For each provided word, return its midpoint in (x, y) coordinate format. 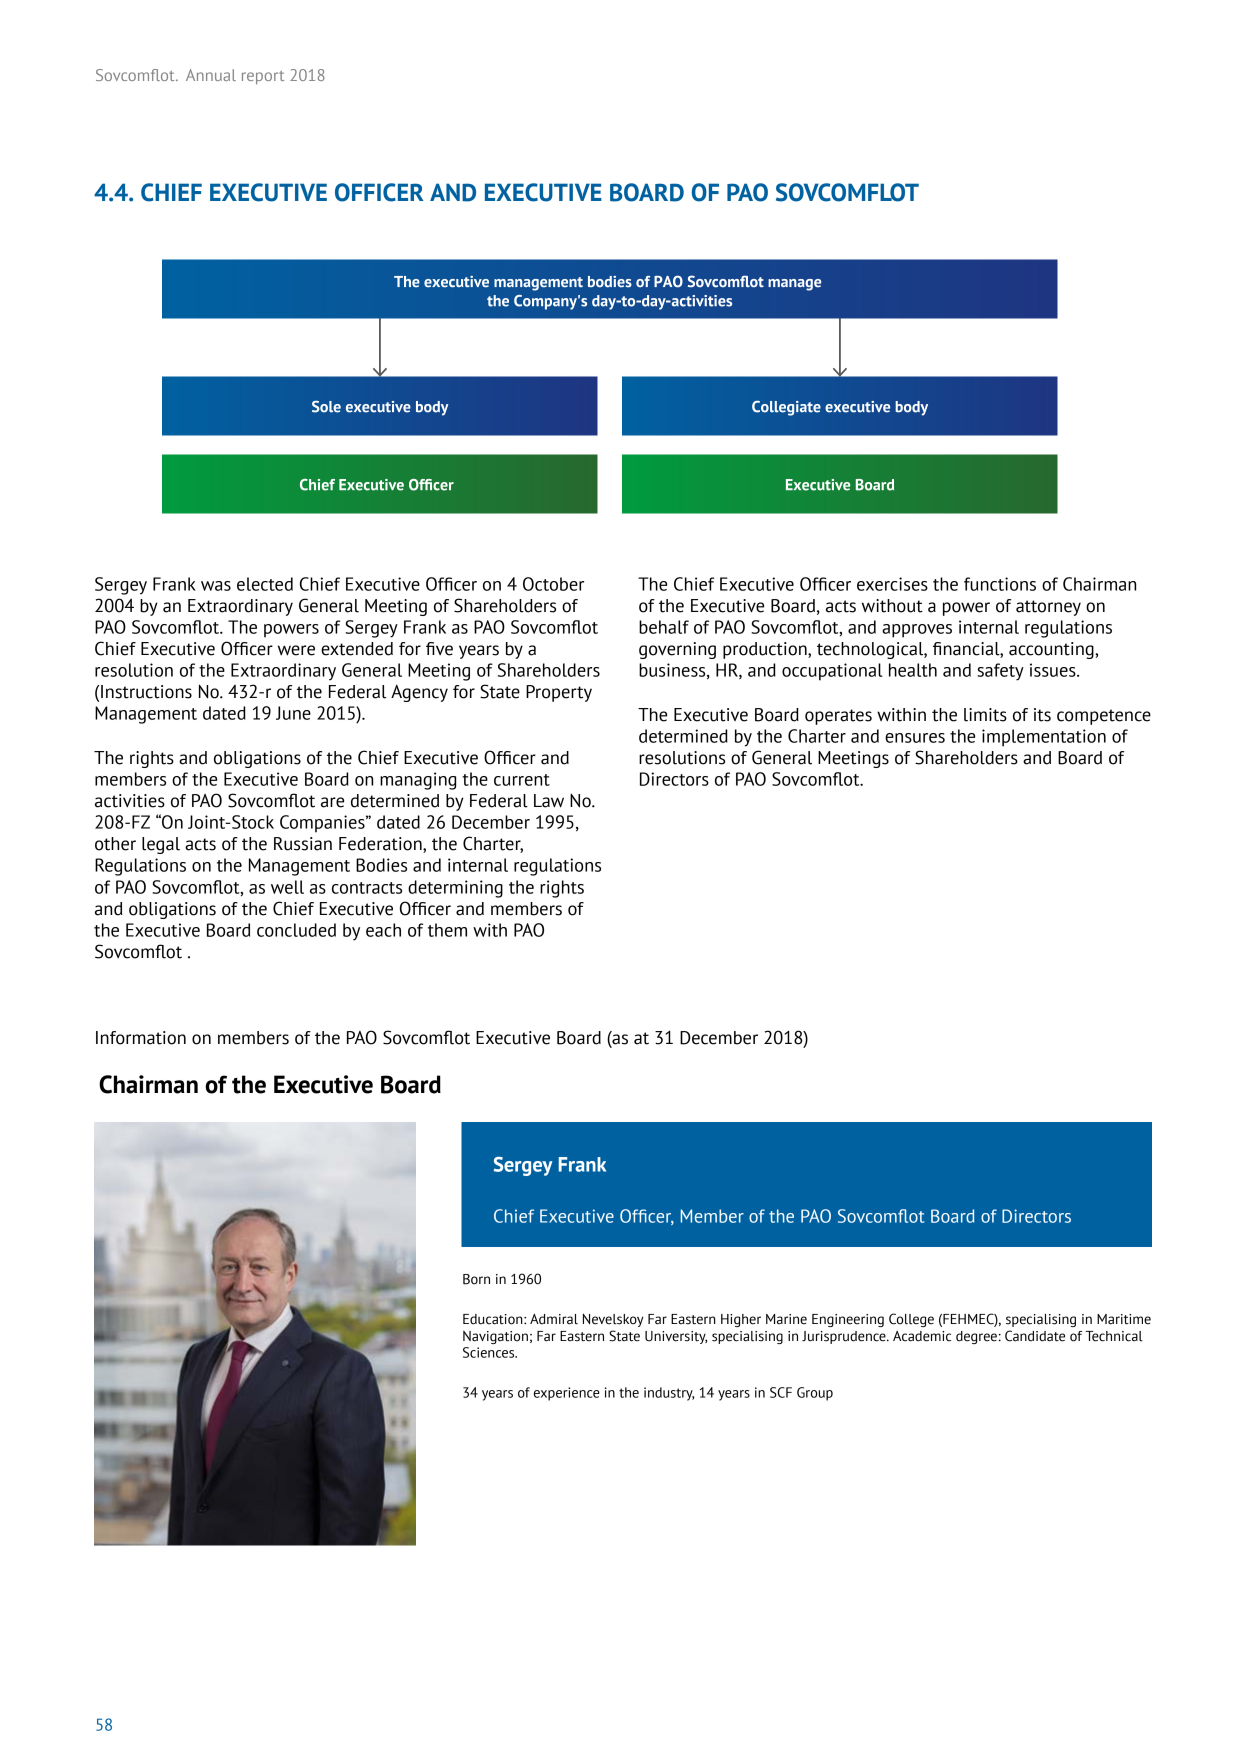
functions (1000, 584)
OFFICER (379, 192)
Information (141, 1038)
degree (976, 1337)
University (676, 1337)
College (911, 1320)
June (293, 713)
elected (265, 584)
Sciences (490, 1352)
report (263, 77)
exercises (892, 584)
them (447, 930)
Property (559, 693)
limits (985, 715)
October (553, 584)
